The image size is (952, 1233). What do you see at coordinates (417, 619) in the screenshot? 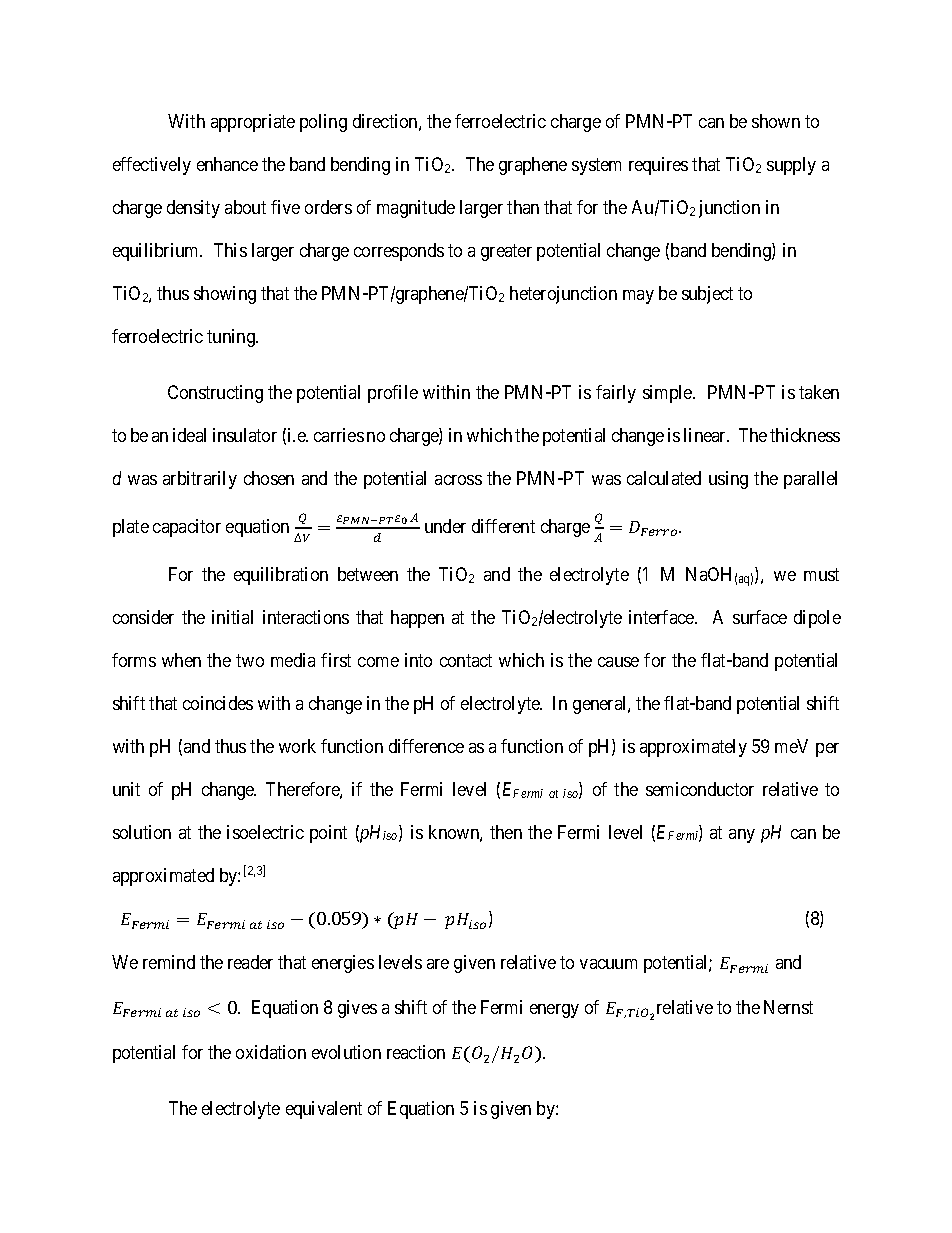
I see `happen` at bounding box center [417, 619].
